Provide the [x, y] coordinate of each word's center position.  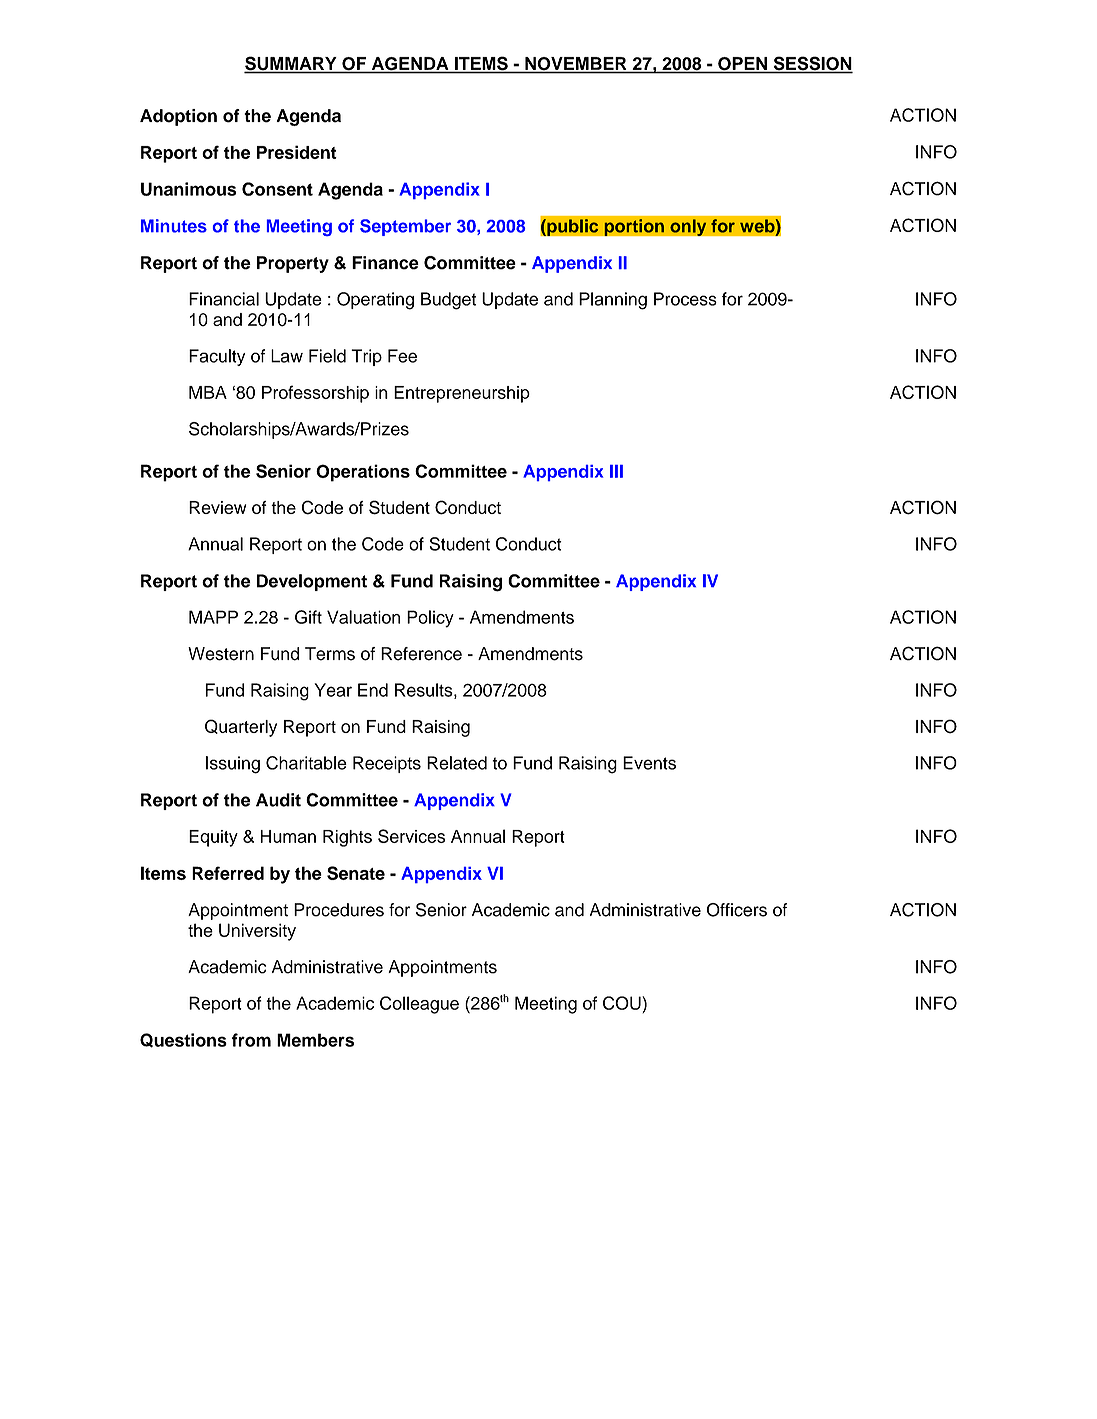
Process [685, 299]
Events [649, 763]
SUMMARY [291, 64]
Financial [224, 299]
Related [457, 763]
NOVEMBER [576, 65]
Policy [430, 619]
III [616, 471]
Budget [448, 301]
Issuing [233, 765]
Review [217, 507]
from [251, 1040]
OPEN [742, 65]
